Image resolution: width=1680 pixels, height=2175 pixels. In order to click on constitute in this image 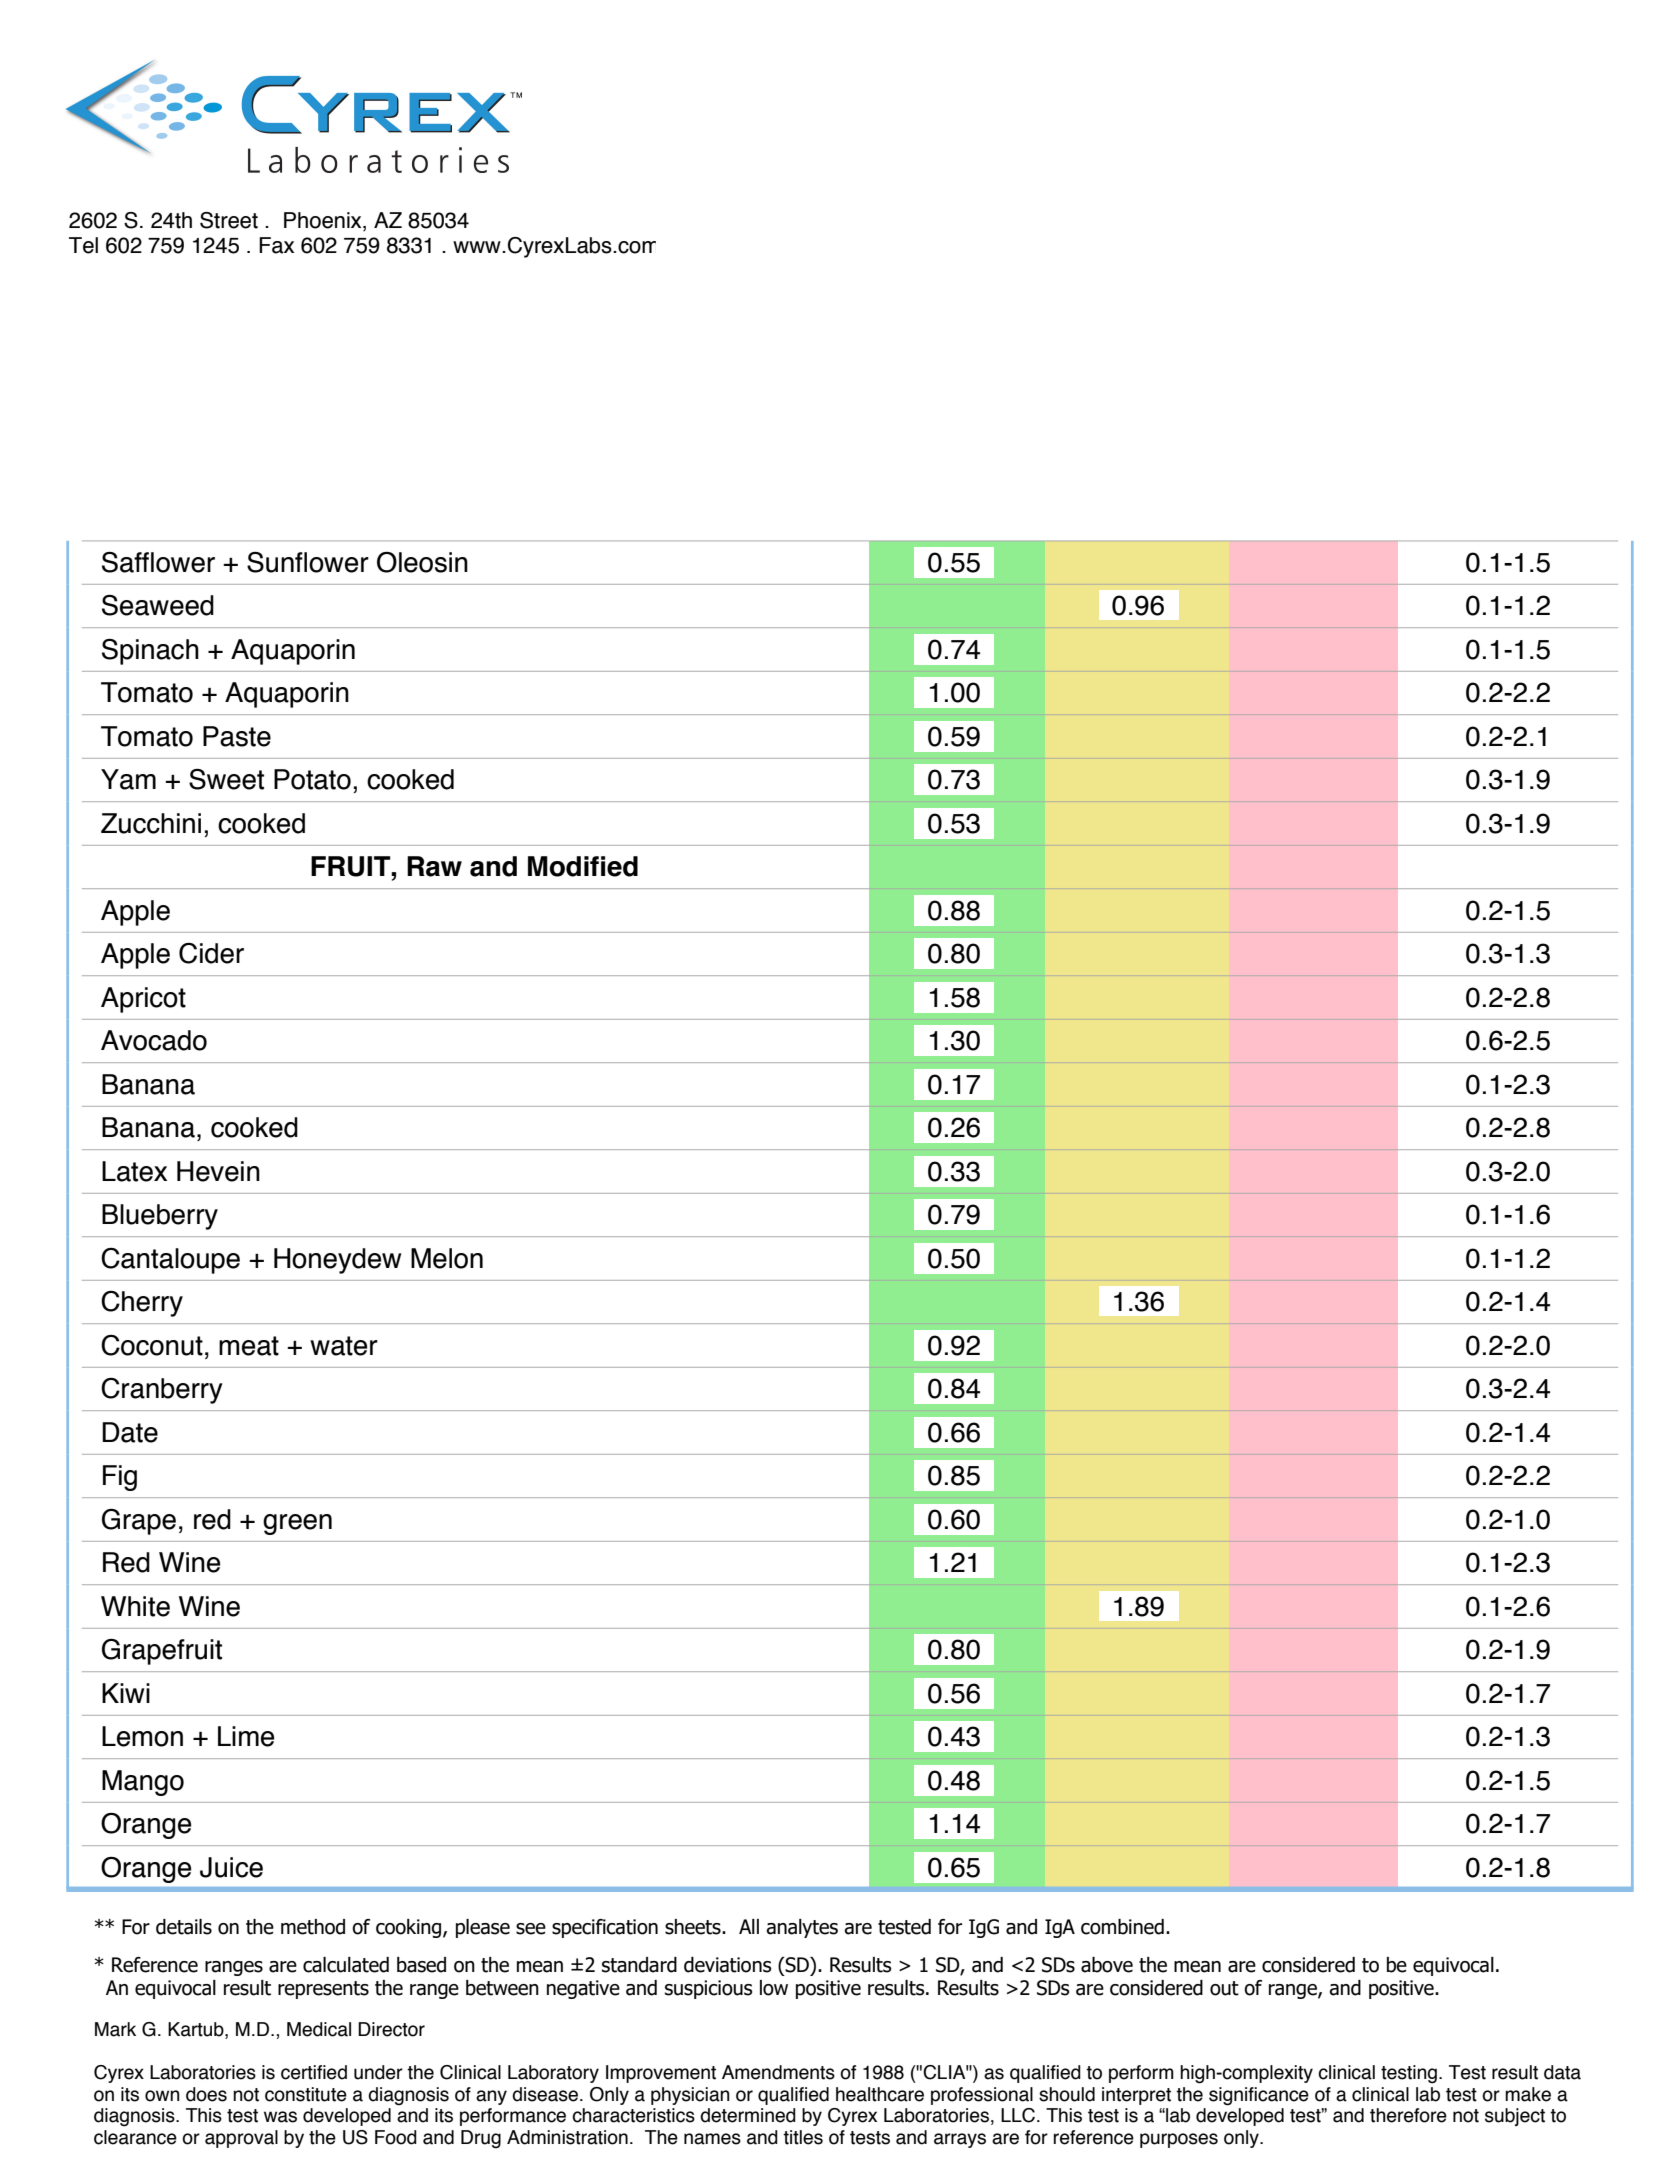, I will do `click(306, 2094)`.
